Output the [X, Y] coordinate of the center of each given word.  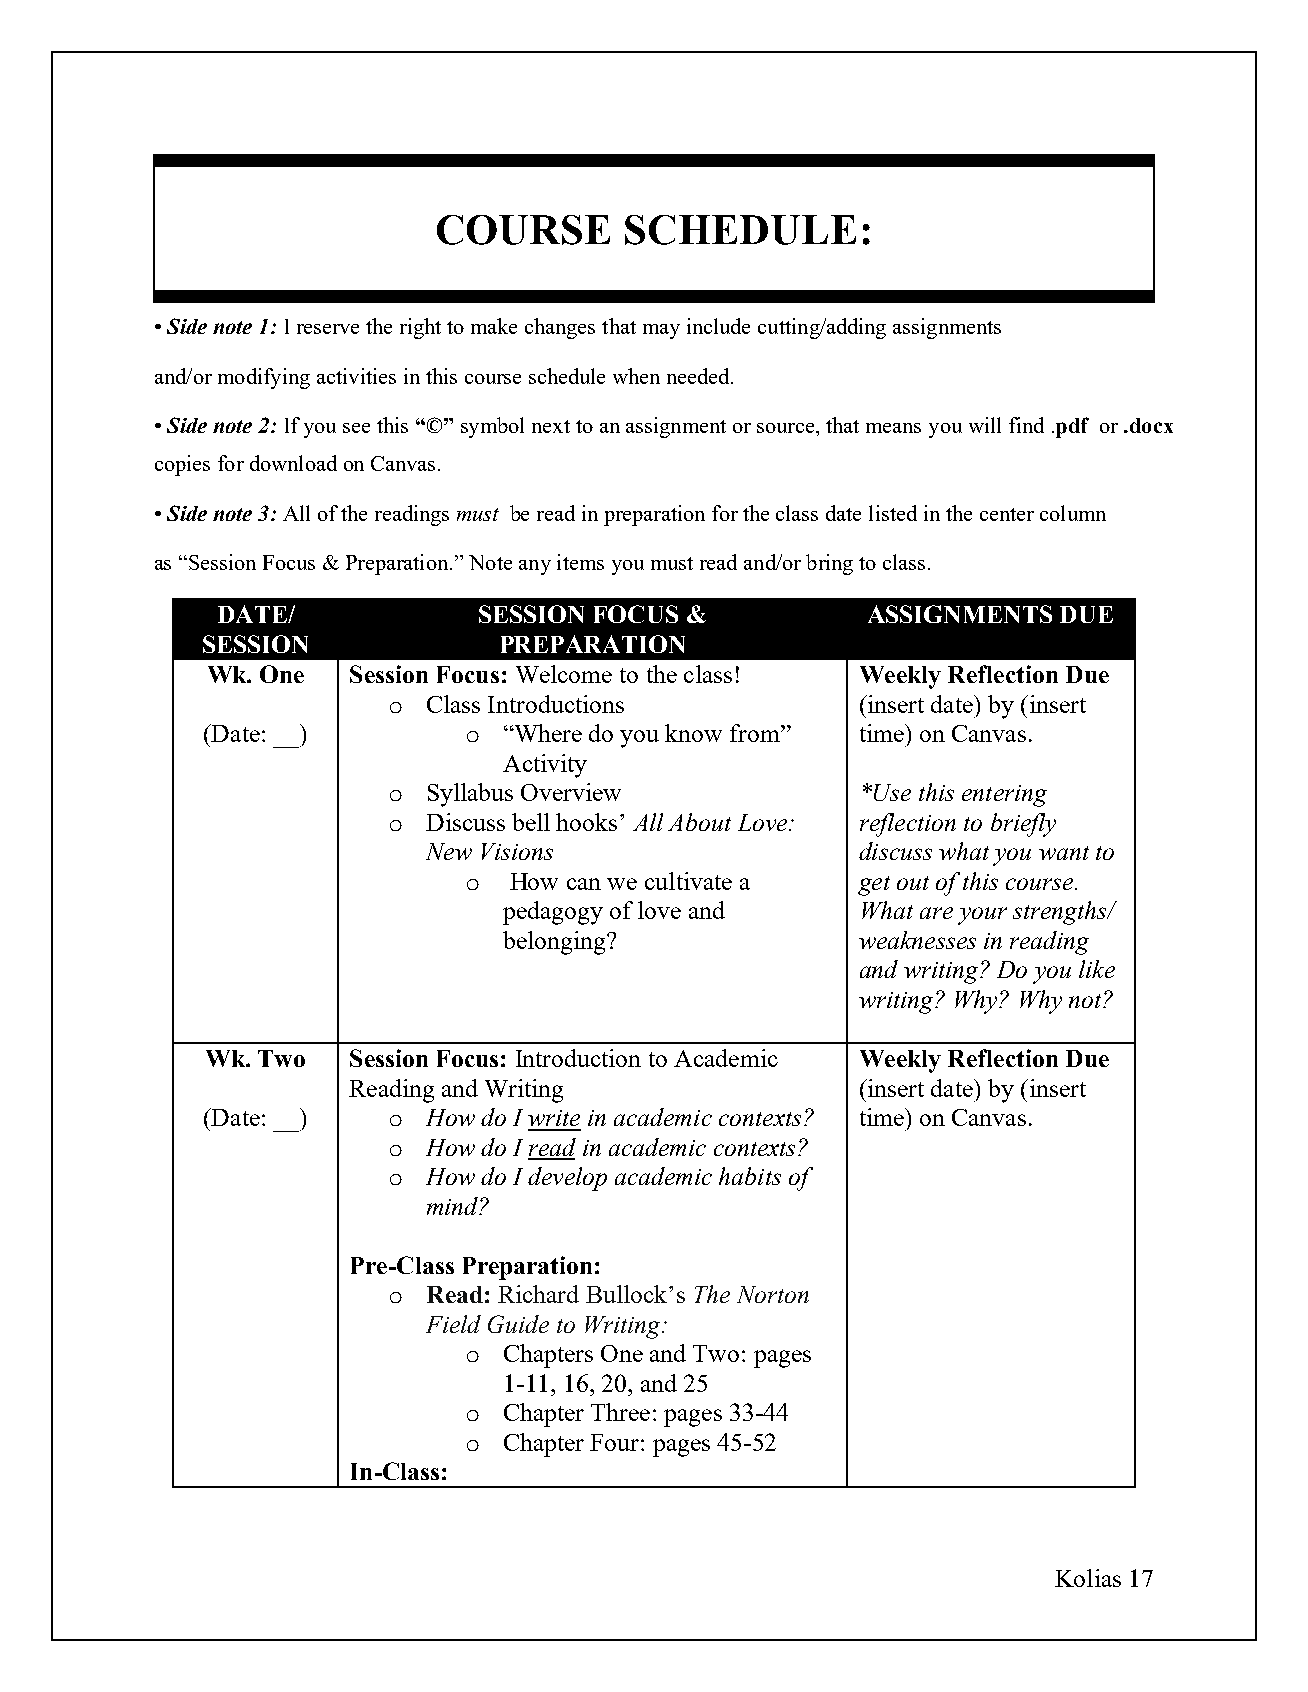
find [1026, 425]
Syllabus [470, 795]
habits [750, 1176]
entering [1004, 796]
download [293, 463]
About [699, 822]
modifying [264, 378]
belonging [555, 943]
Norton [773, 1294]
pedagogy [553, 913]
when [636, 376]
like [1097, 969]
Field [453, 1324]
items [580, 562]
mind [454, 1206]
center [1007, 514]
